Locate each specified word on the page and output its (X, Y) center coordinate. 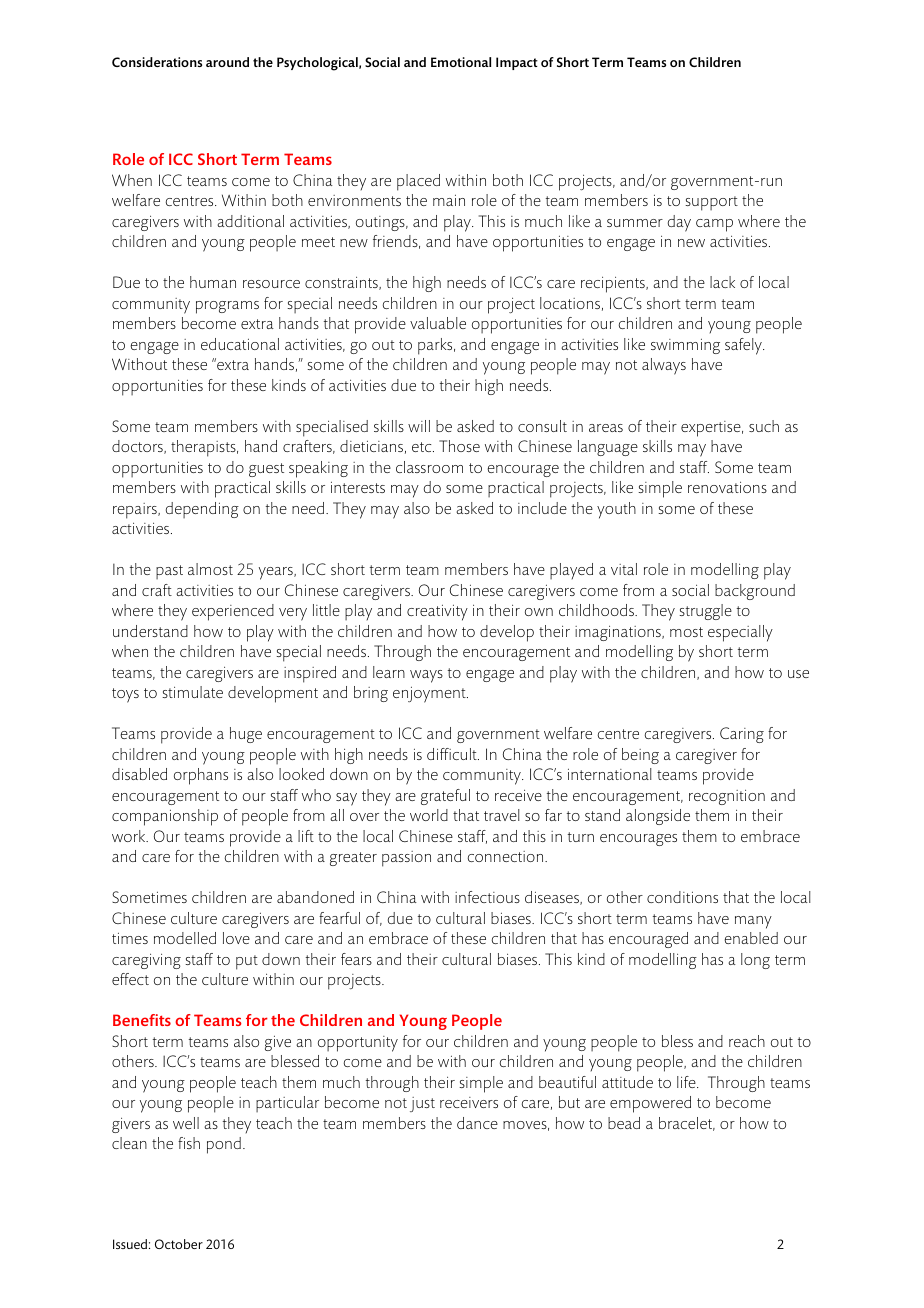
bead (624, 1123)
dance (477, 1123)
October (179, 1244)
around (227, 62)
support (711, 203)
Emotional (461, 62)
